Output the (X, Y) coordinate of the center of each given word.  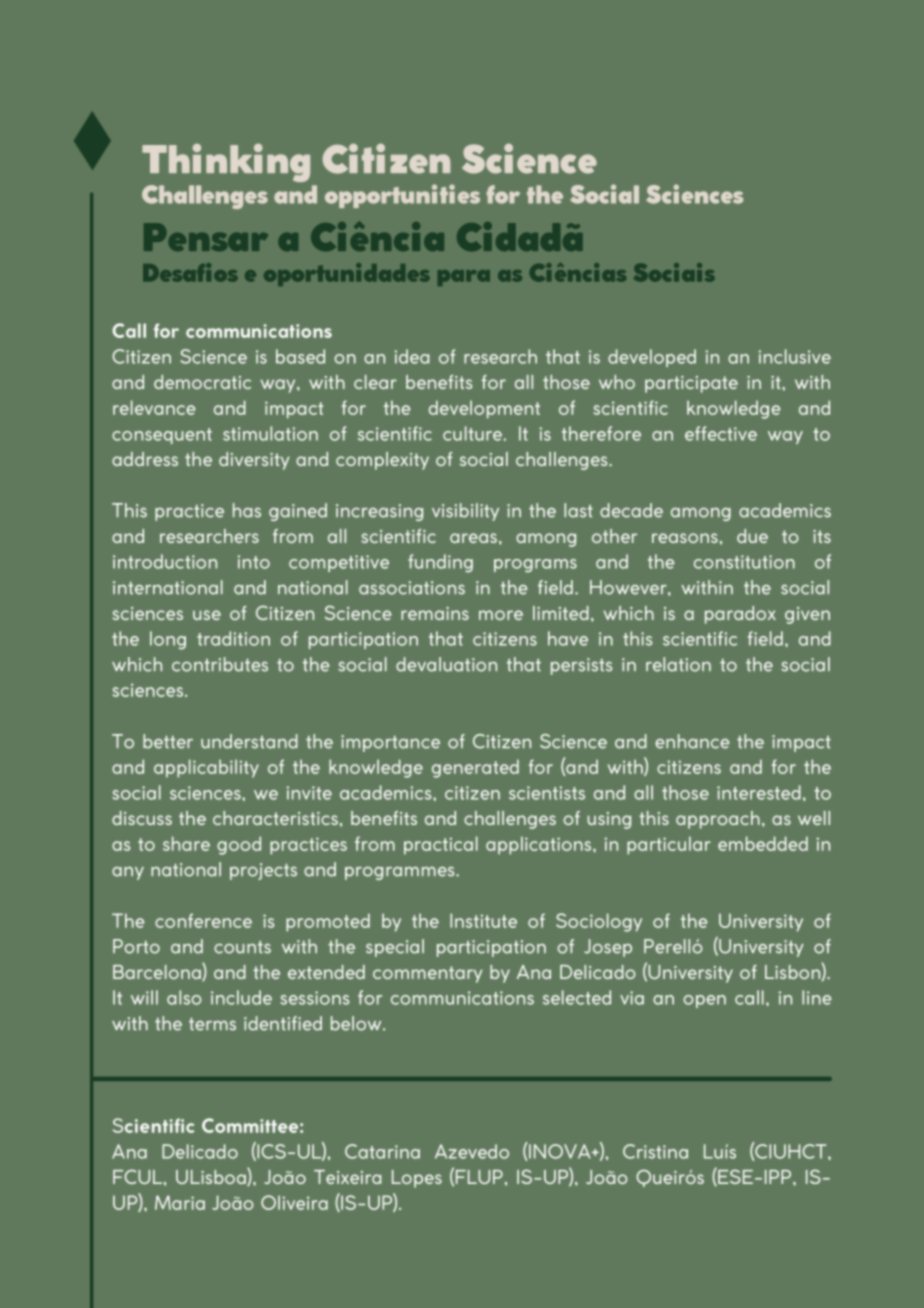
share (186, 843)
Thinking (226, 162)
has (247, 510)
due (752, 536)
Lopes (417, 1179)
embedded (763, 843)
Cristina (655, 1151)
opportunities (402, 196)
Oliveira (294, 1202)
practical (441, 845)
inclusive (795, 356)
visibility (465, 512)
